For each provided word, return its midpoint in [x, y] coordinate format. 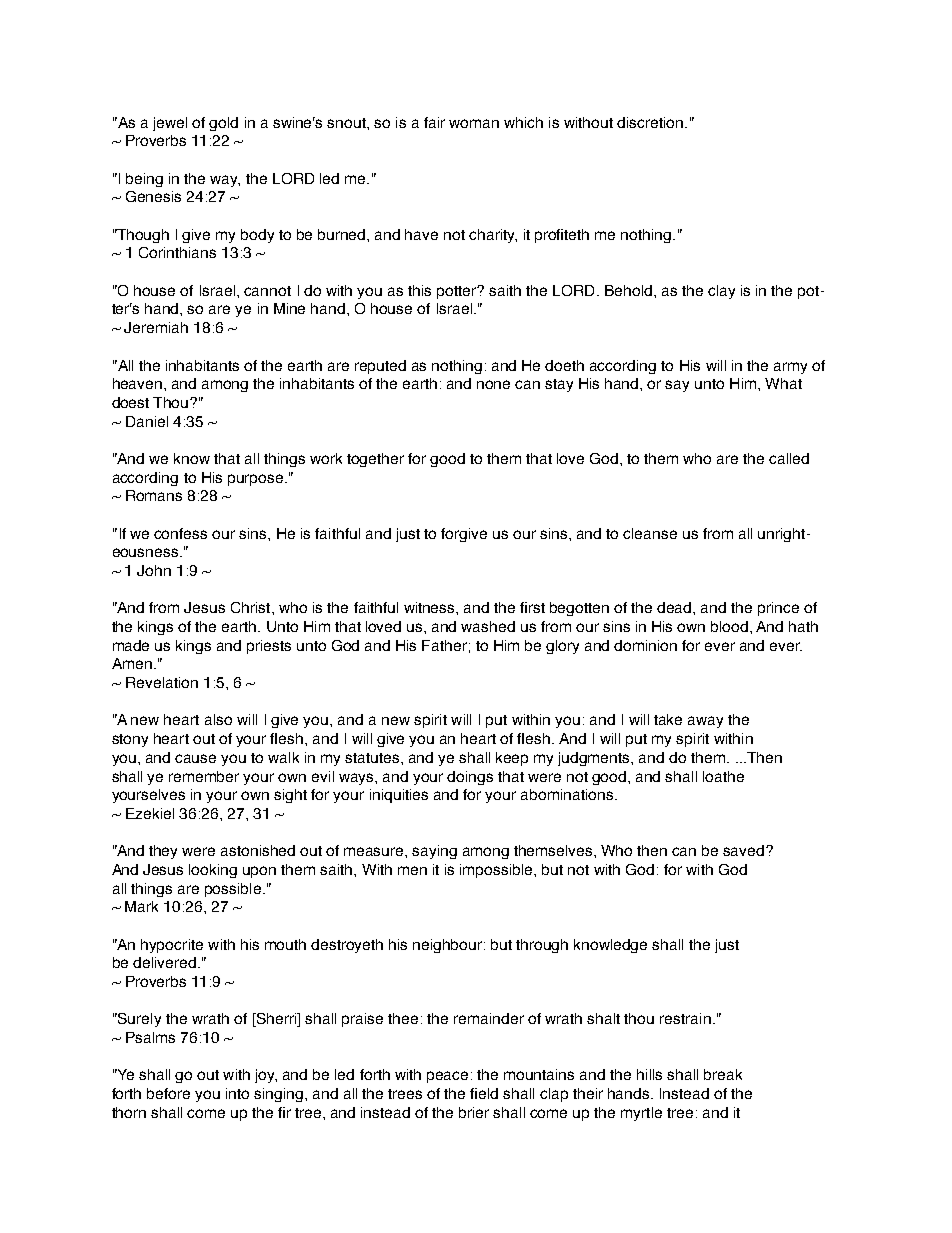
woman [474, 123]
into [237, 1093]
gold [223, 124]
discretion [651, 122]
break [723, 1074]
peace [447, 1077]
